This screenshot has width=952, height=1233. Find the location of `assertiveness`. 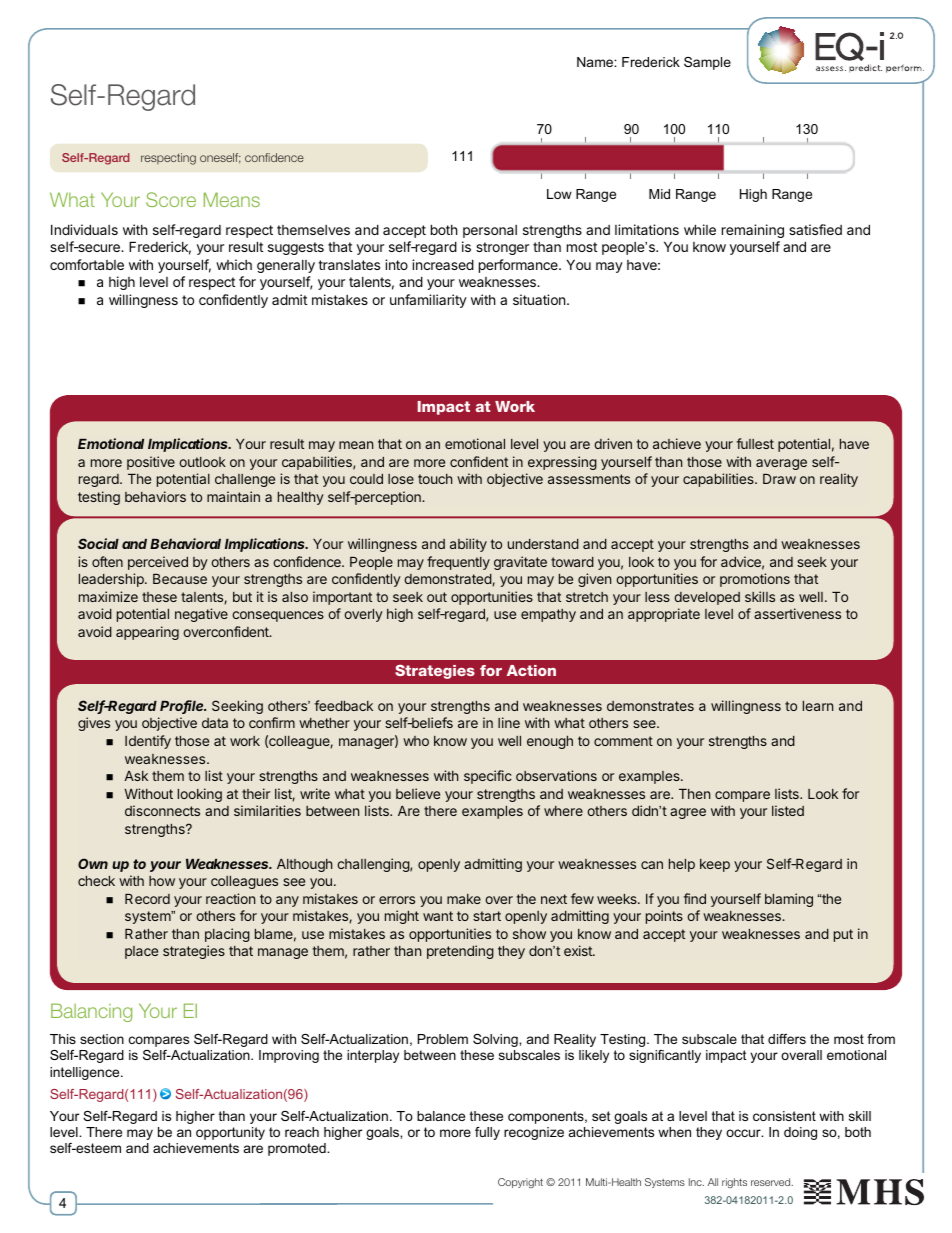

assertiveness is located at coordinates (797, 613).
